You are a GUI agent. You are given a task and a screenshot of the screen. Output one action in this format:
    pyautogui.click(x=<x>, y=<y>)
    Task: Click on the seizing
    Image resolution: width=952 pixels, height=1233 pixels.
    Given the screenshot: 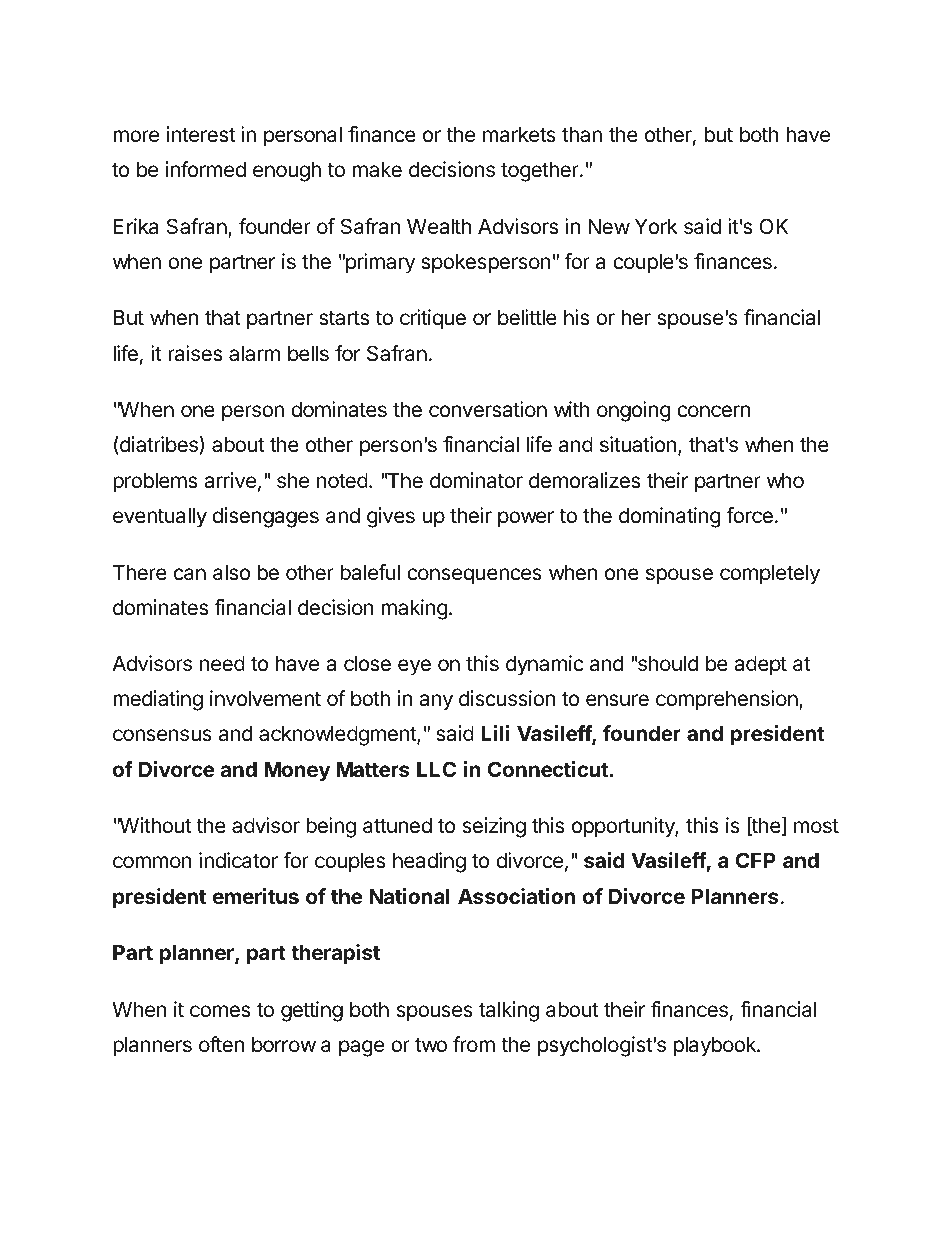 What is the action you would take?
    pyautogui.click(x=494, y=827)
